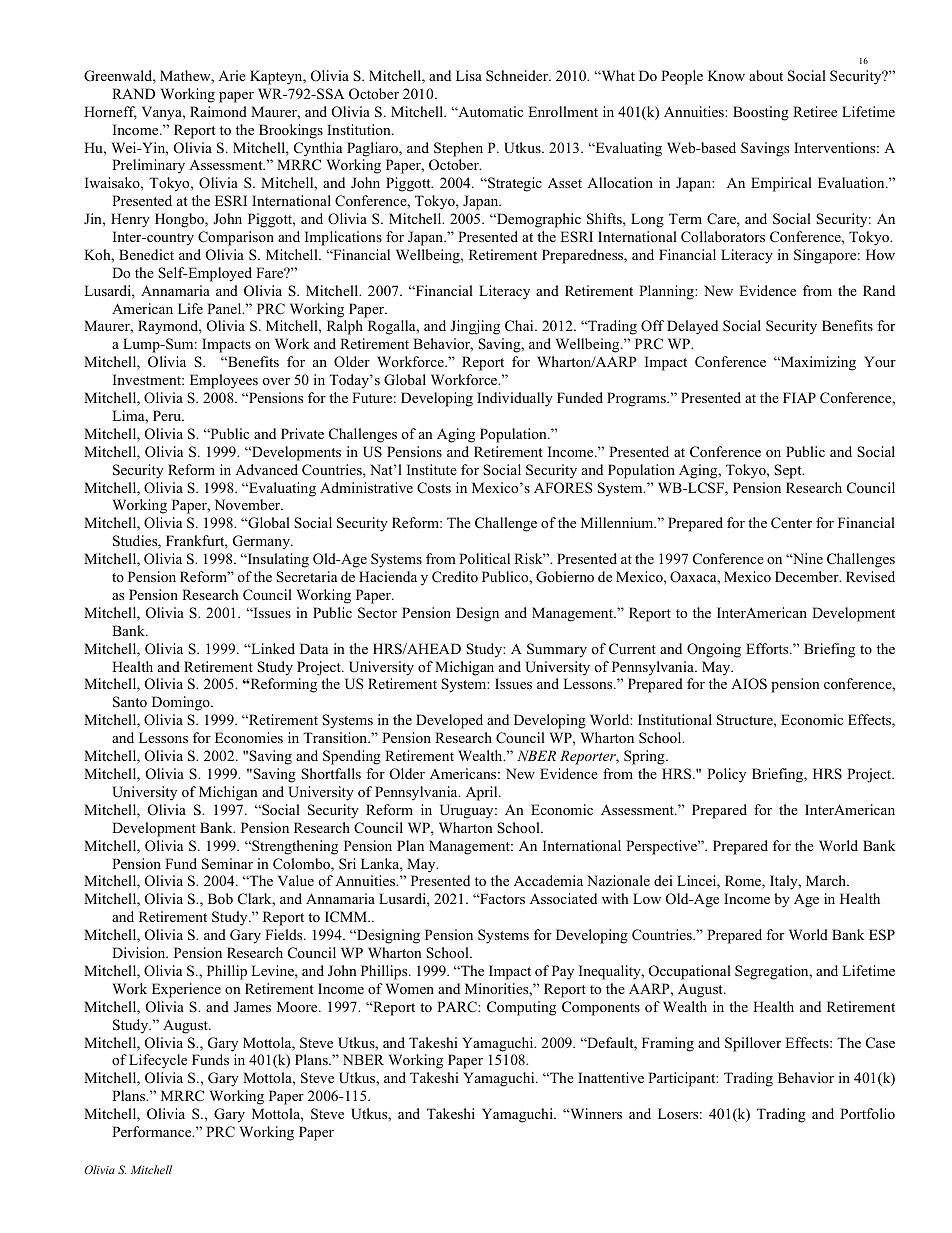 The height and width of the screenshot is (1233, 952). What do you see at coordinates (611, 1077) in the screenshot?
I see `Inattentive` at bounding box center [611, 1077].
